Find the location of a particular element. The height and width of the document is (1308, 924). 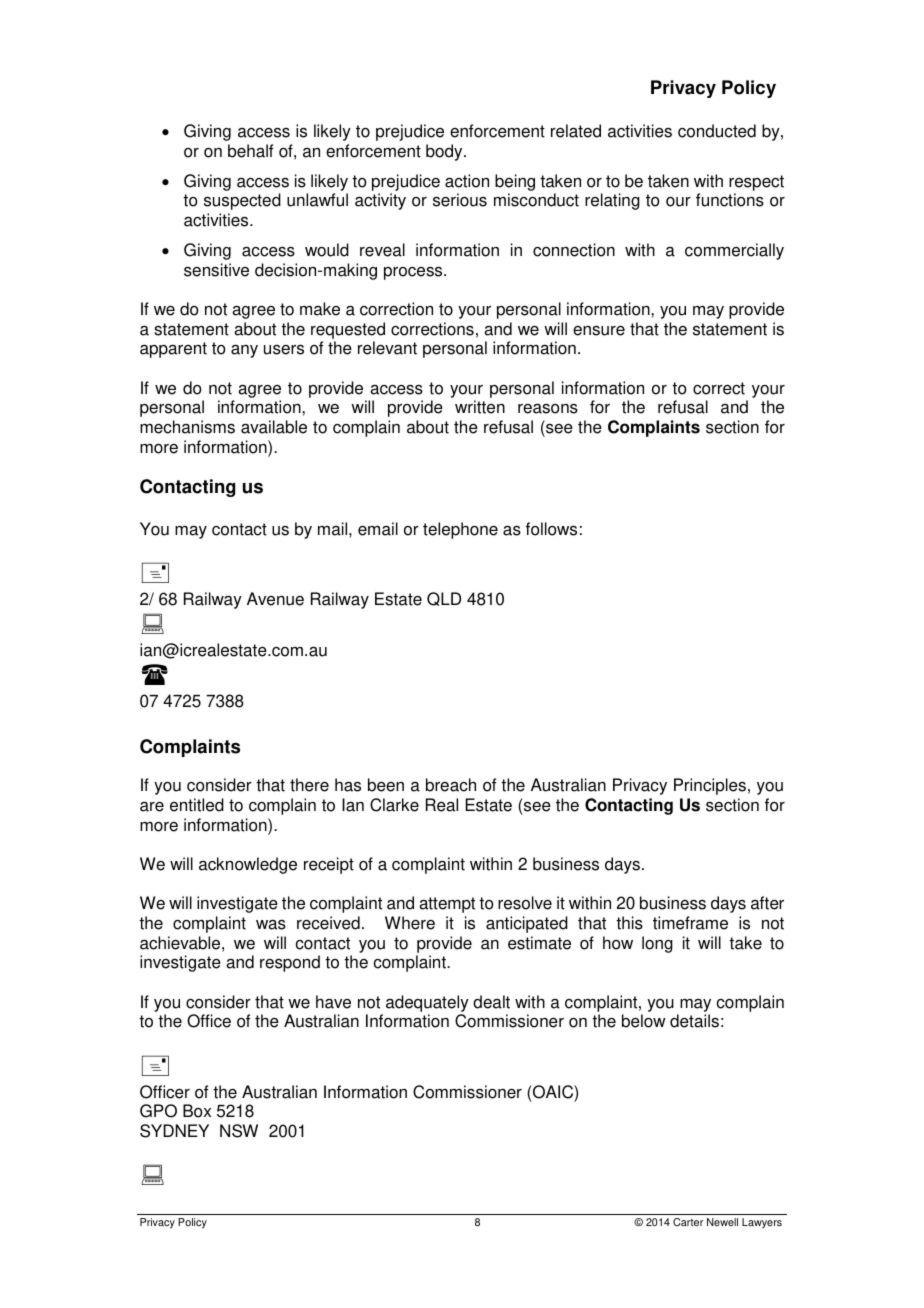

written is located at coordinates (480, 407).
